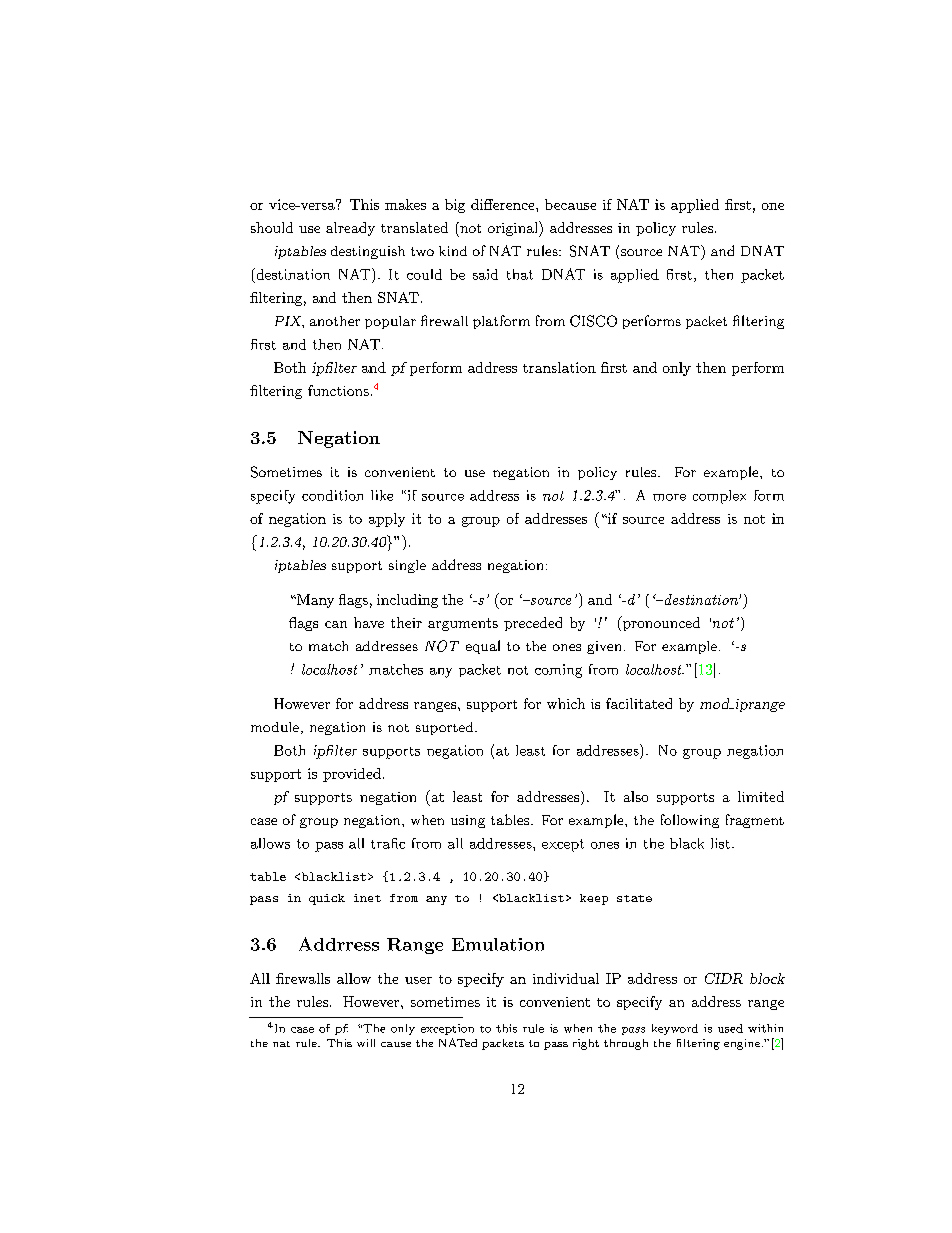  What do you see at coordinates (350, 229) in the page?
I see `already` at bounding box center [350, 229].
